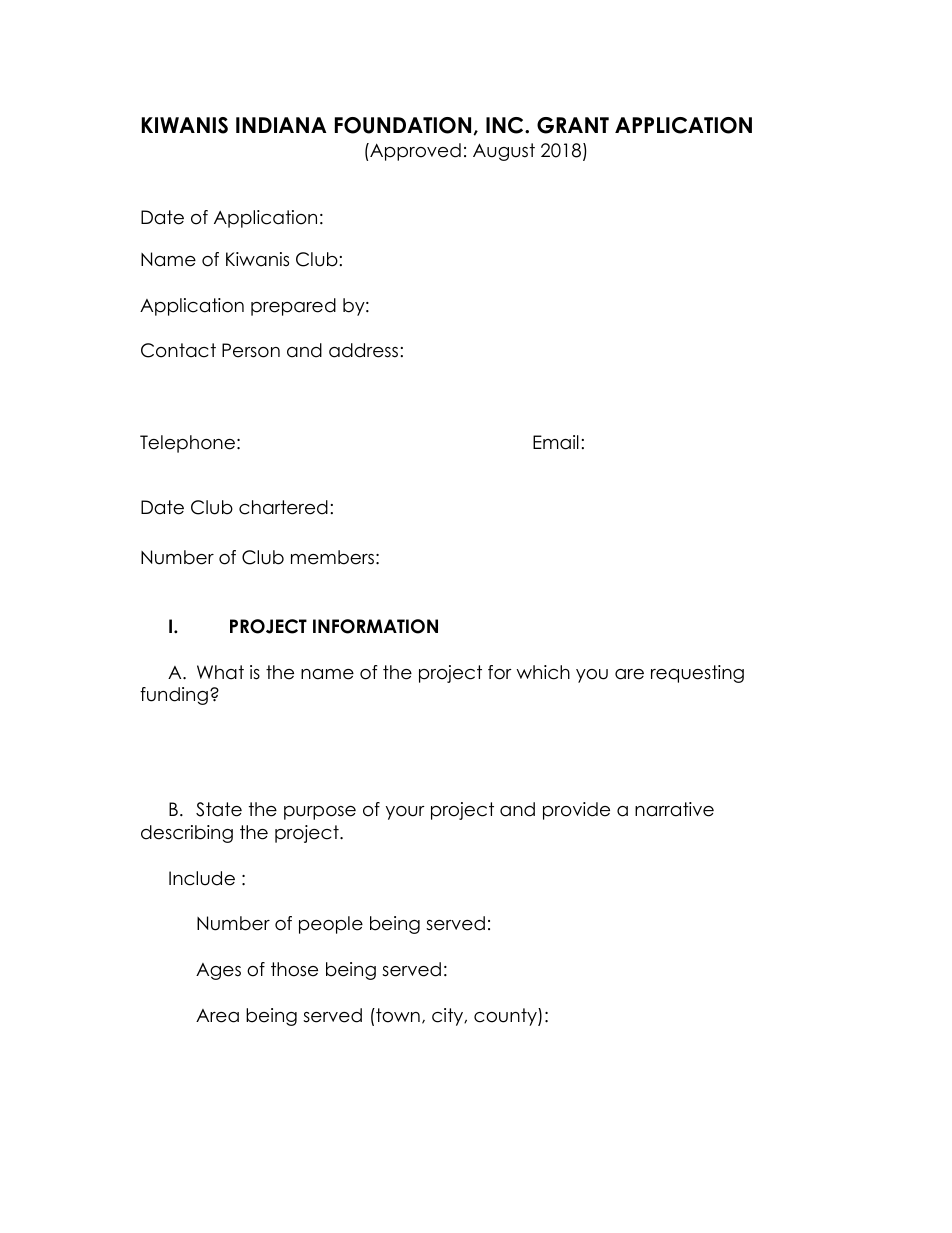  I want to click on GRANT, so click(573, 125).
